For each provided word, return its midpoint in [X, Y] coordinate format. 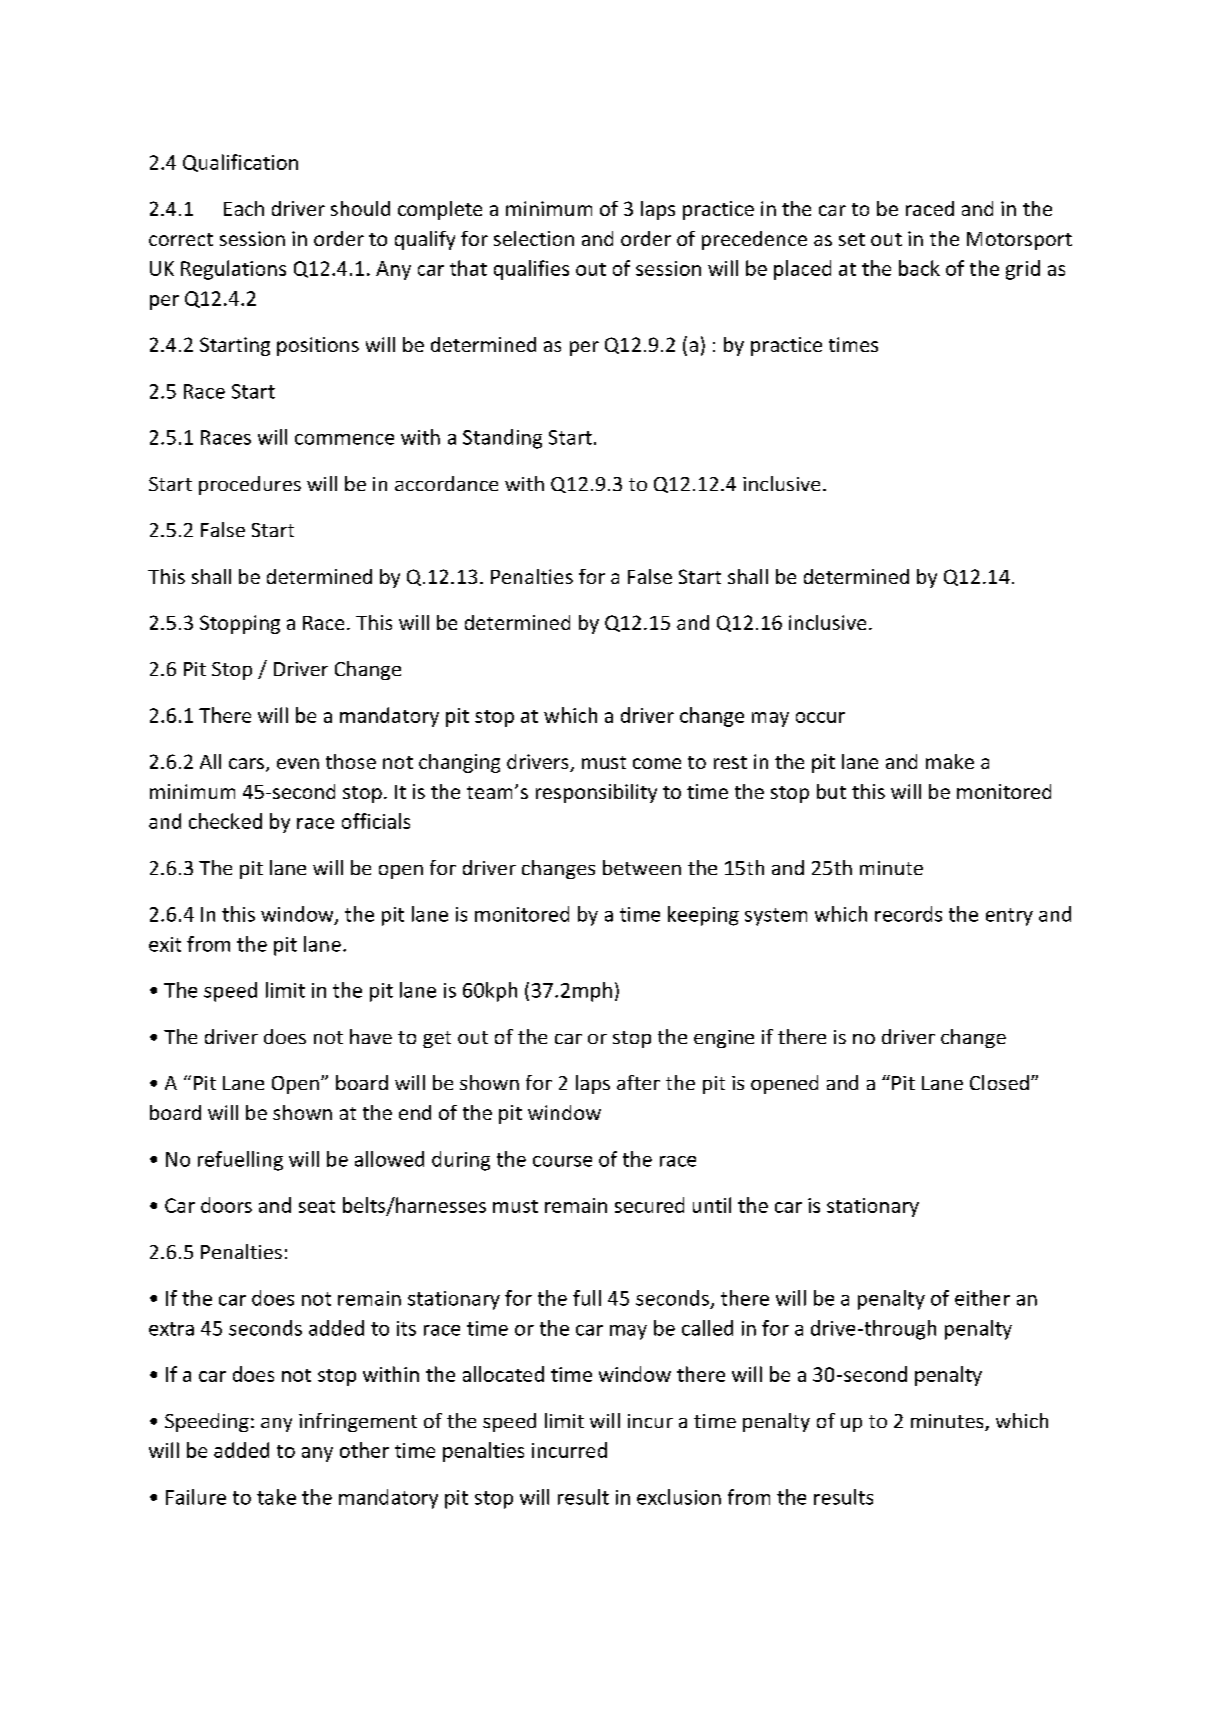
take [276, 1497]
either [982, 1298]
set [852, 239]
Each [244, 208]
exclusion [679, 1497]
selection [534, 238]
